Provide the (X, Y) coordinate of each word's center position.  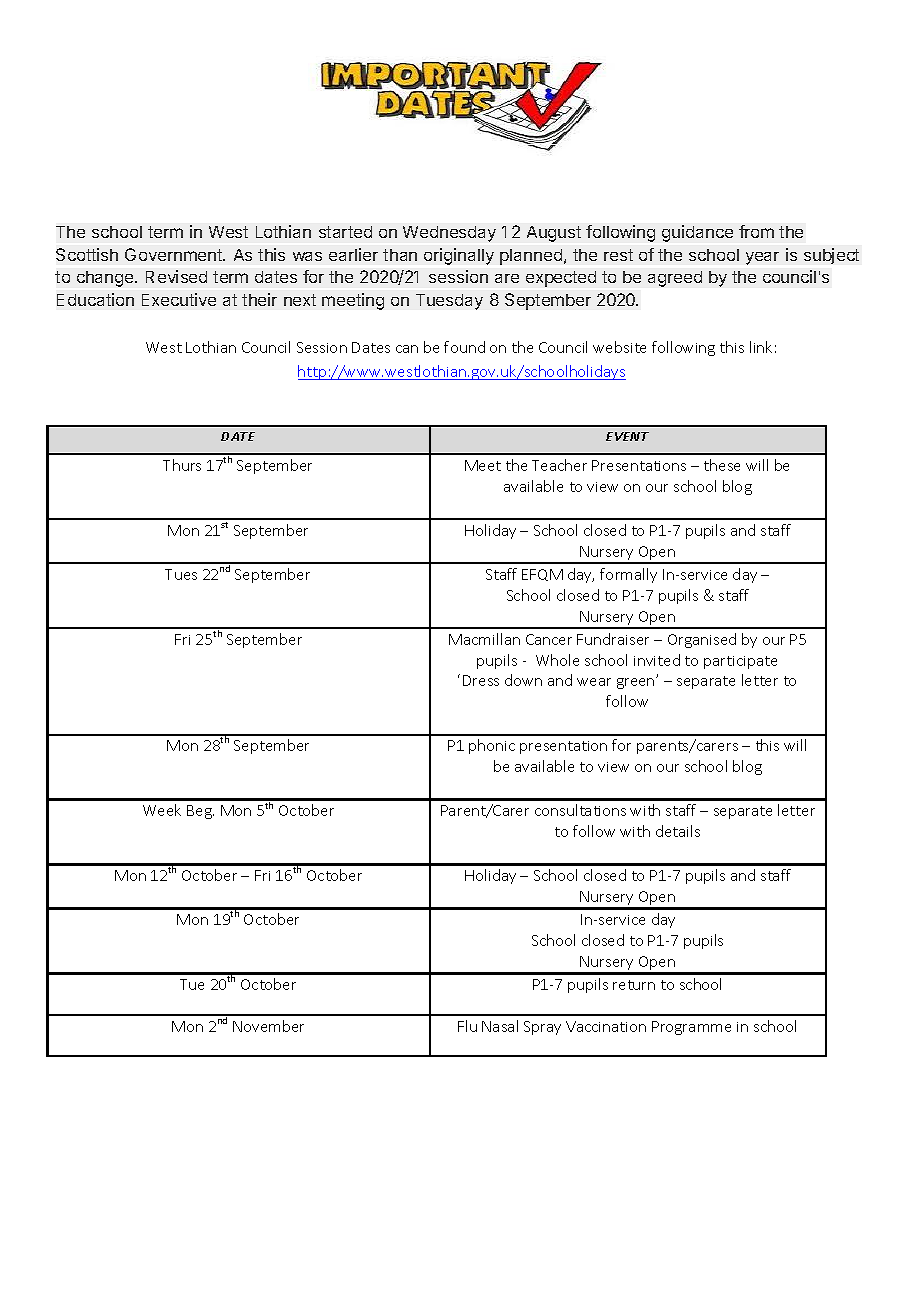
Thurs (182, 465)
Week (162, 810)
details (678, 831)
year (762, 258)
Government (174, 254)
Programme (691, 1028)
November (268, 1026)
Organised (702, 640)
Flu (467, 1026)
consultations (580, 810)
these (722, 465)
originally (459, 256)
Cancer (549, 639)
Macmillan (484, 639)
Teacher (559, 465)
